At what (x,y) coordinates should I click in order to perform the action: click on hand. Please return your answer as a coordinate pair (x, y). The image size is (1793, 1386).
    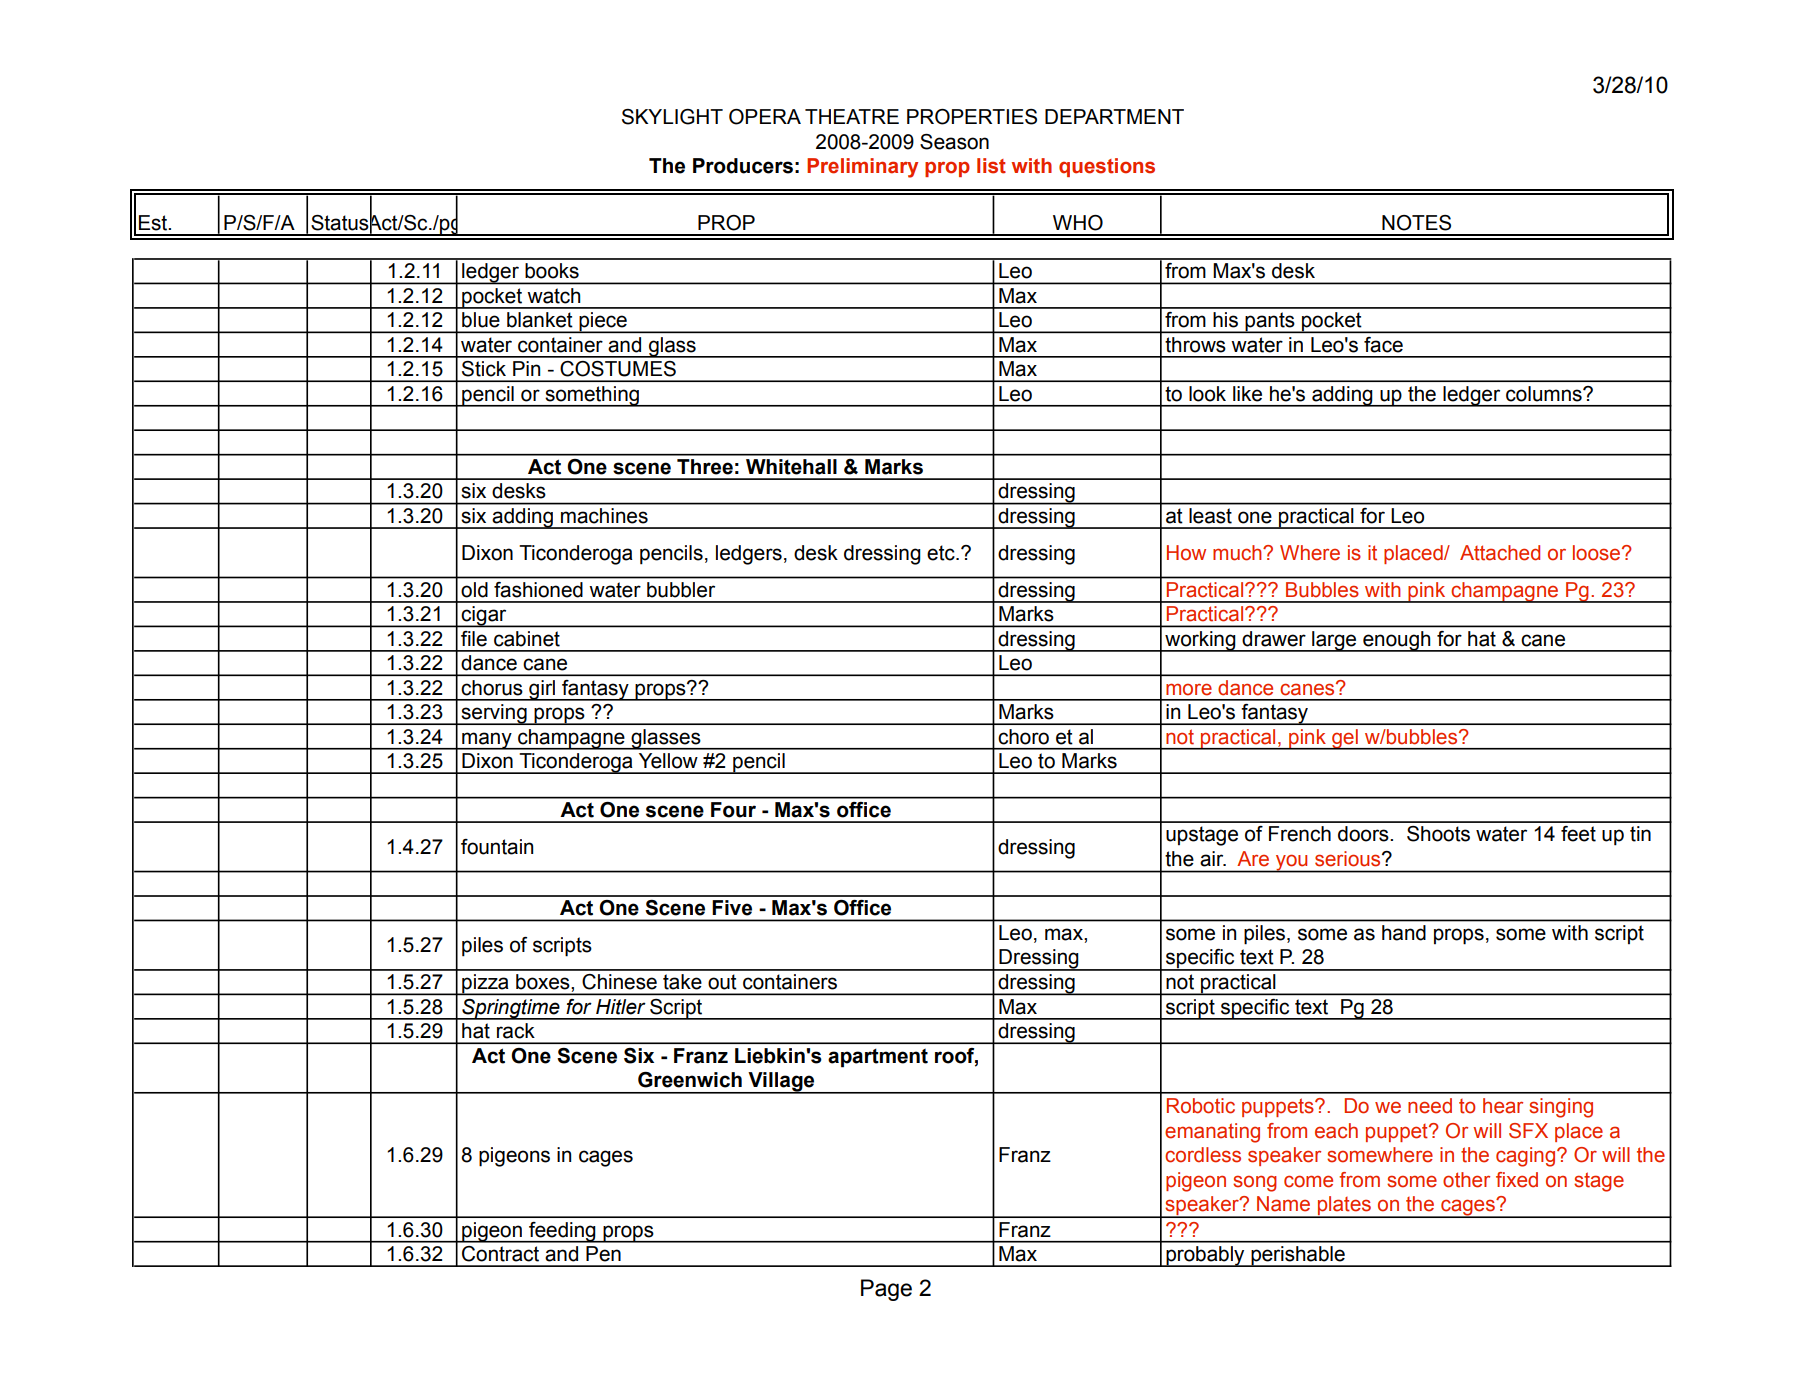
    Looking at the image, I should click on (1404, 933).
